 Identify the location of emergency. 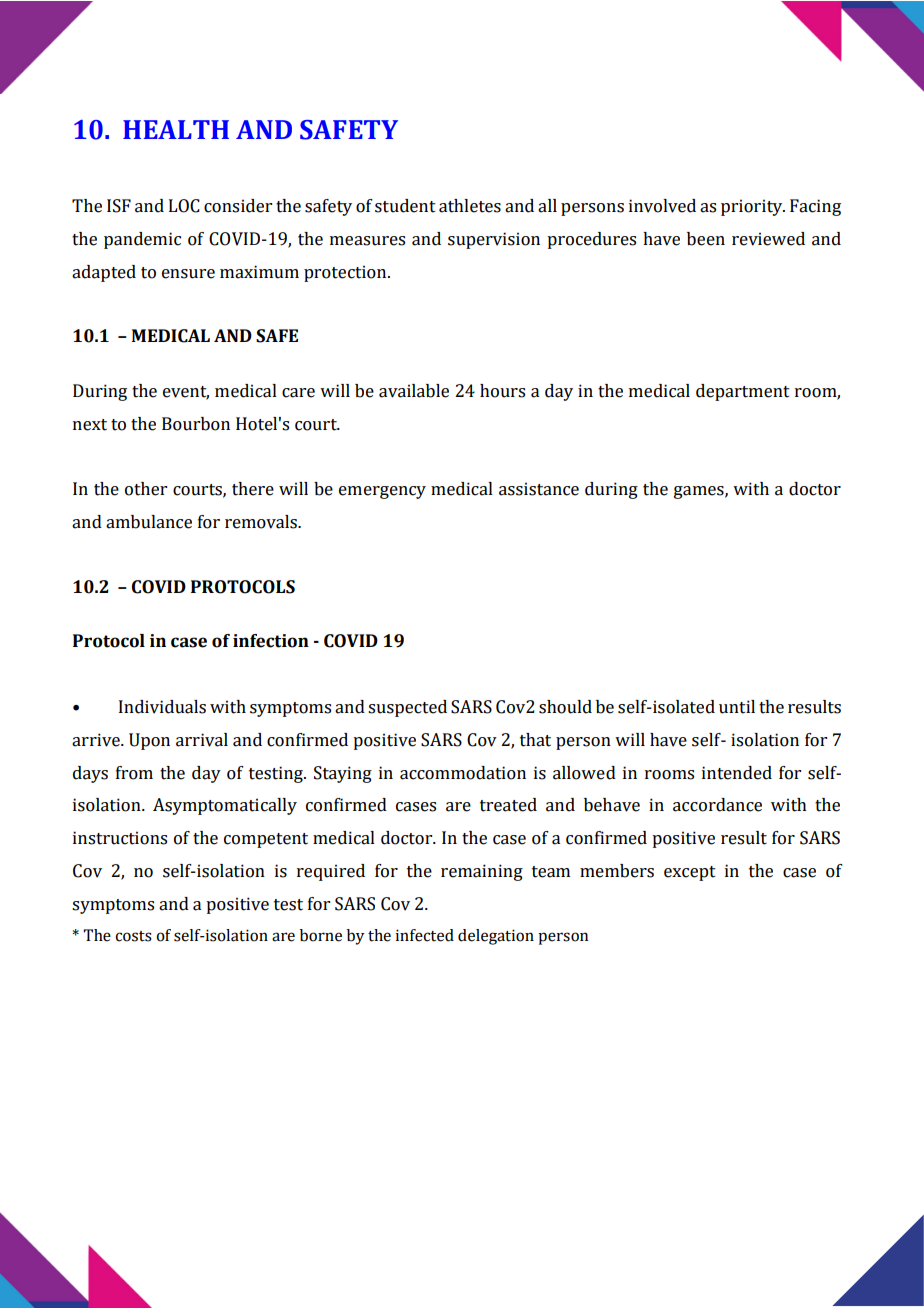
(382, 492).
